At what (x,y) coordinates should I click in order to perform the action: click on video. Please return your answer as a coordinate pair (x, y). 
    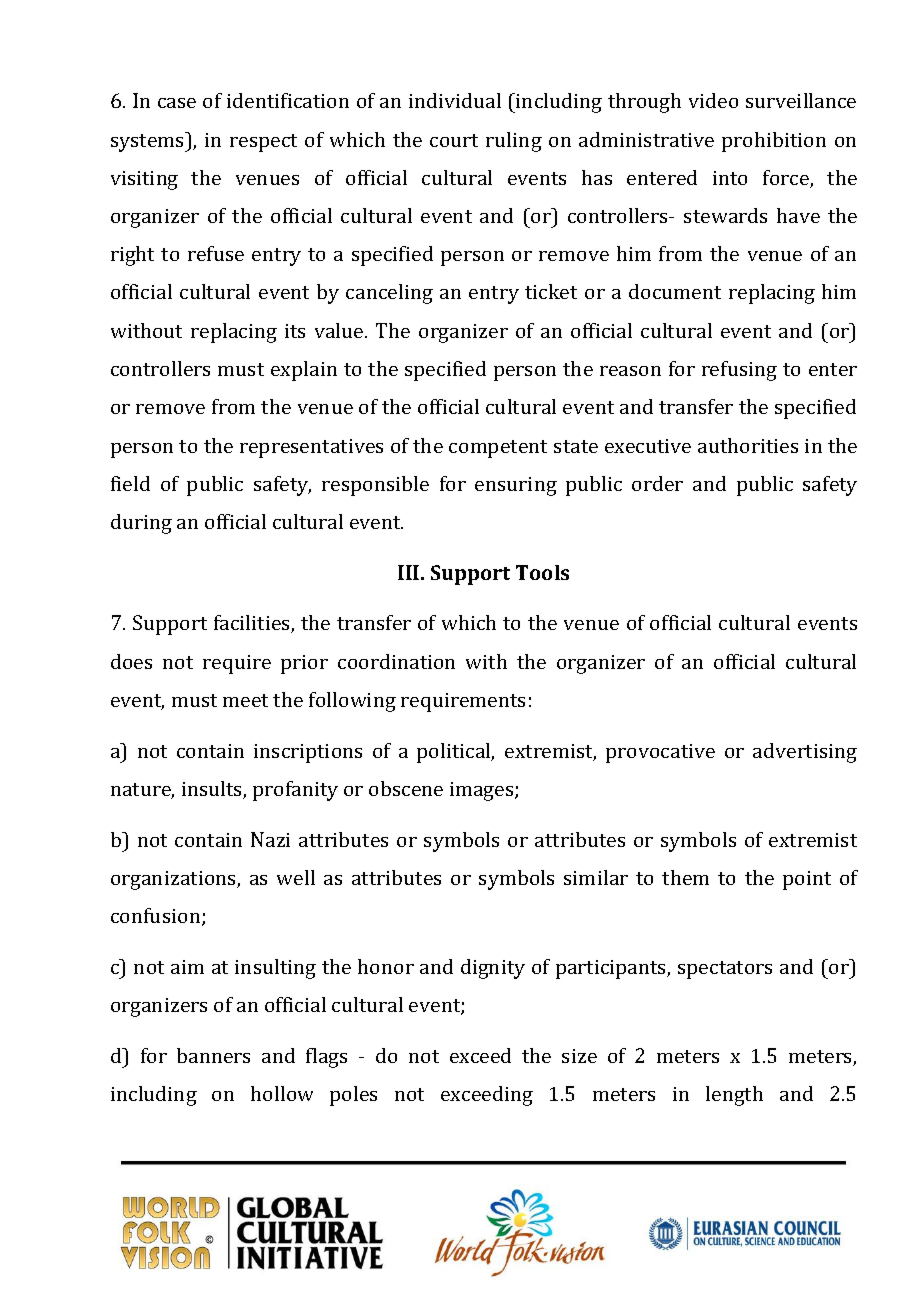
    Looking at the image, I should click on (713, 100).
